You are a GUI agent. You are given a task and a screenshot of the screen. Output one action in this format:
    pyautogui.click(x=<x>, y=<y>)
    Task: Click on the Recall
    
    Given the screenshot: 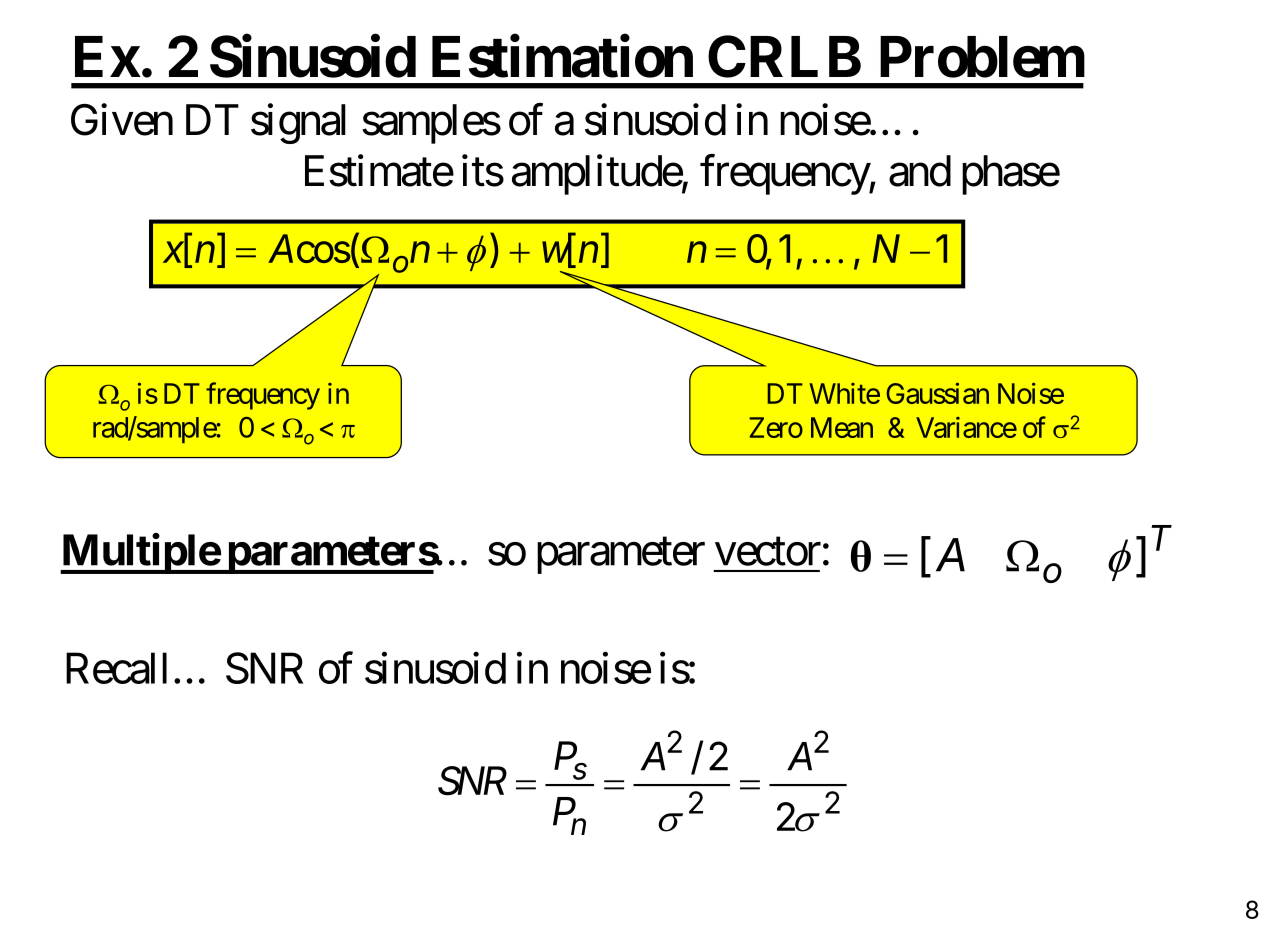 What is the action you would take?
    pyautogui.click(x=116, y=668)
